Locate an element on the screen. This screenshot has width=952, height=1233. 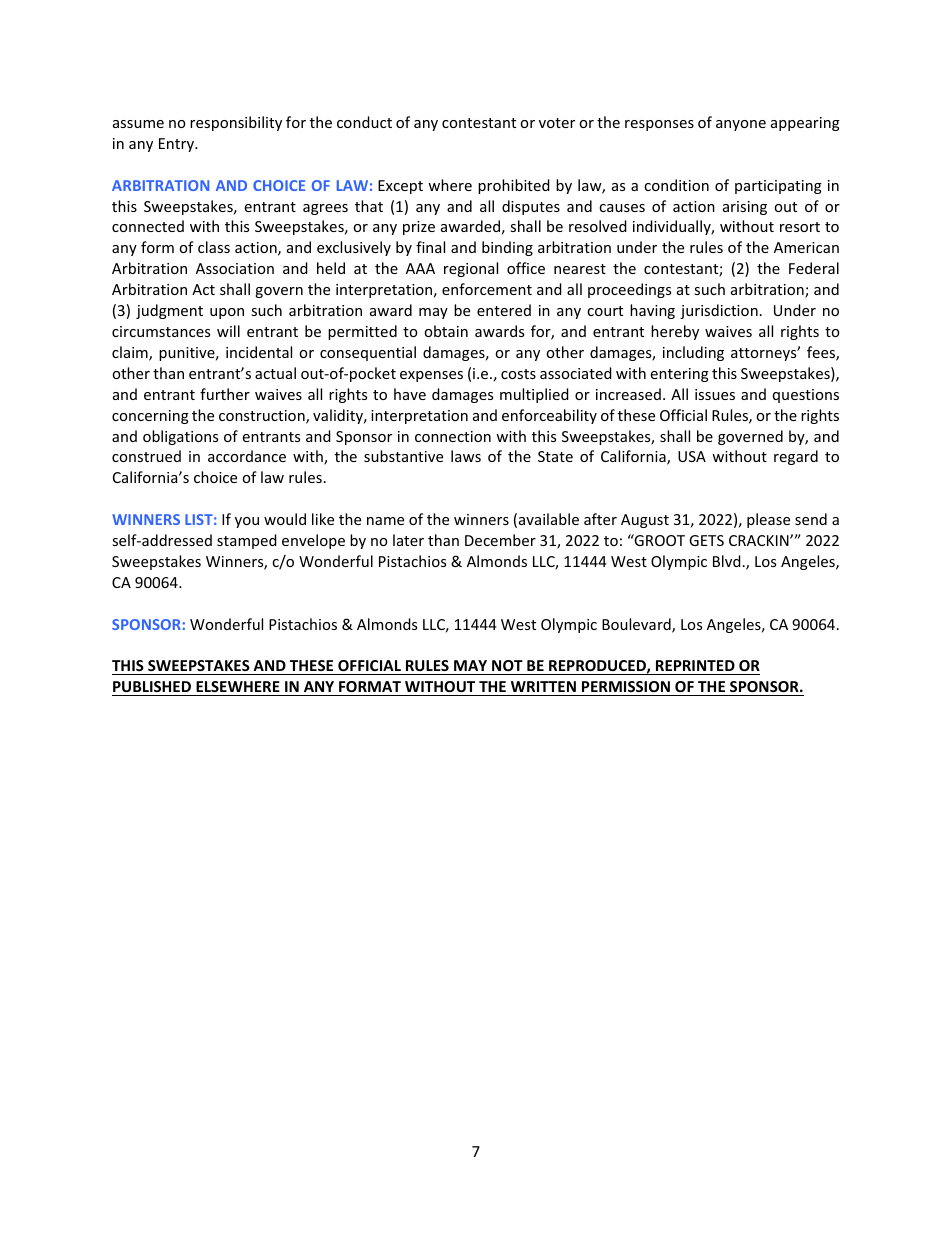
upon is located at coordinates (227, 313).
